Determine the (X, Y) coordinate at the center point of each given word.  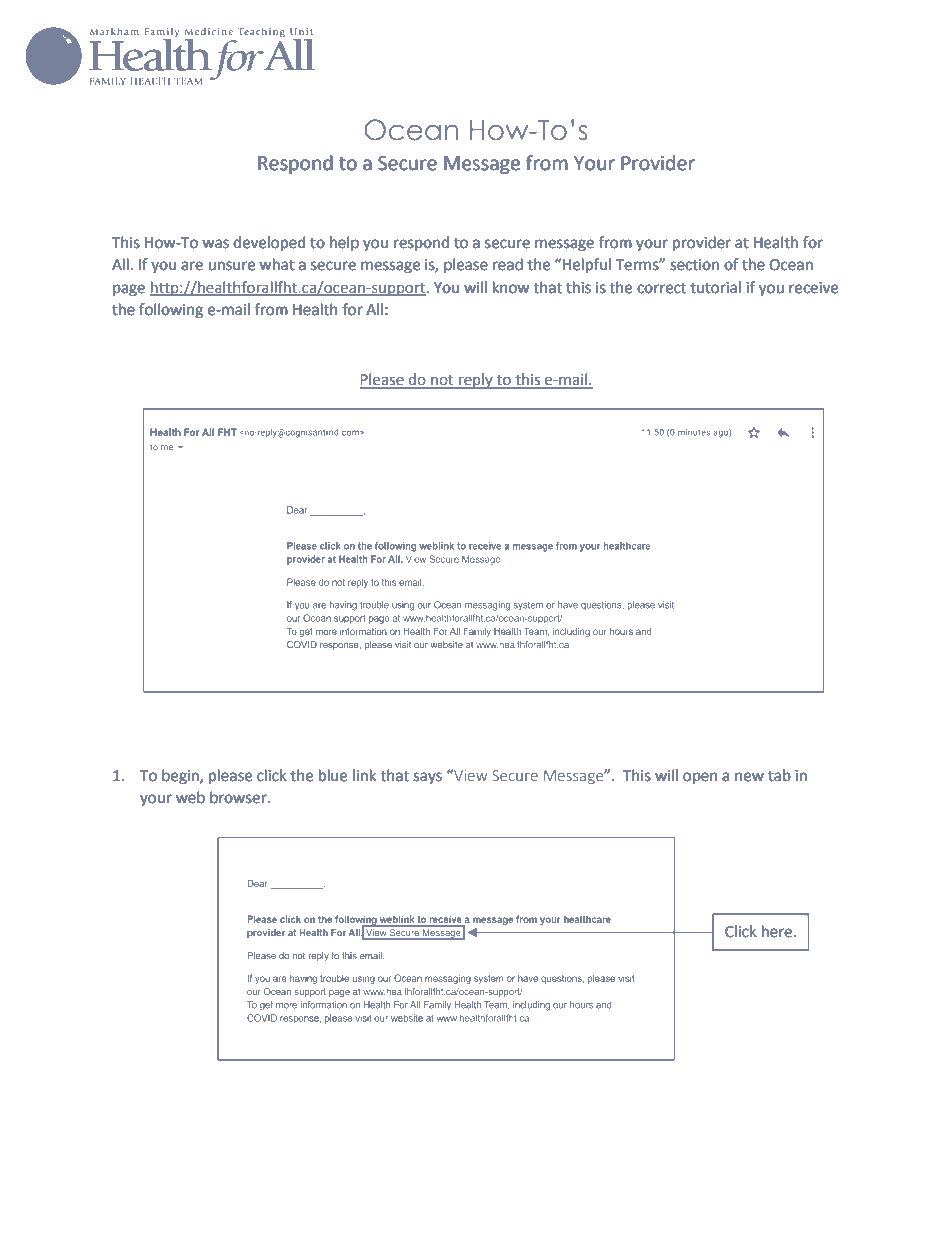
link (364, 775)
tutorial (715, 287)
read (508, 264)
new (749, 777)
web (190, 797)
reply (476, 381)
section (694, 265)
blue (333, 775)
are (192, 266)
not (442, 381)
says (427, 778)
